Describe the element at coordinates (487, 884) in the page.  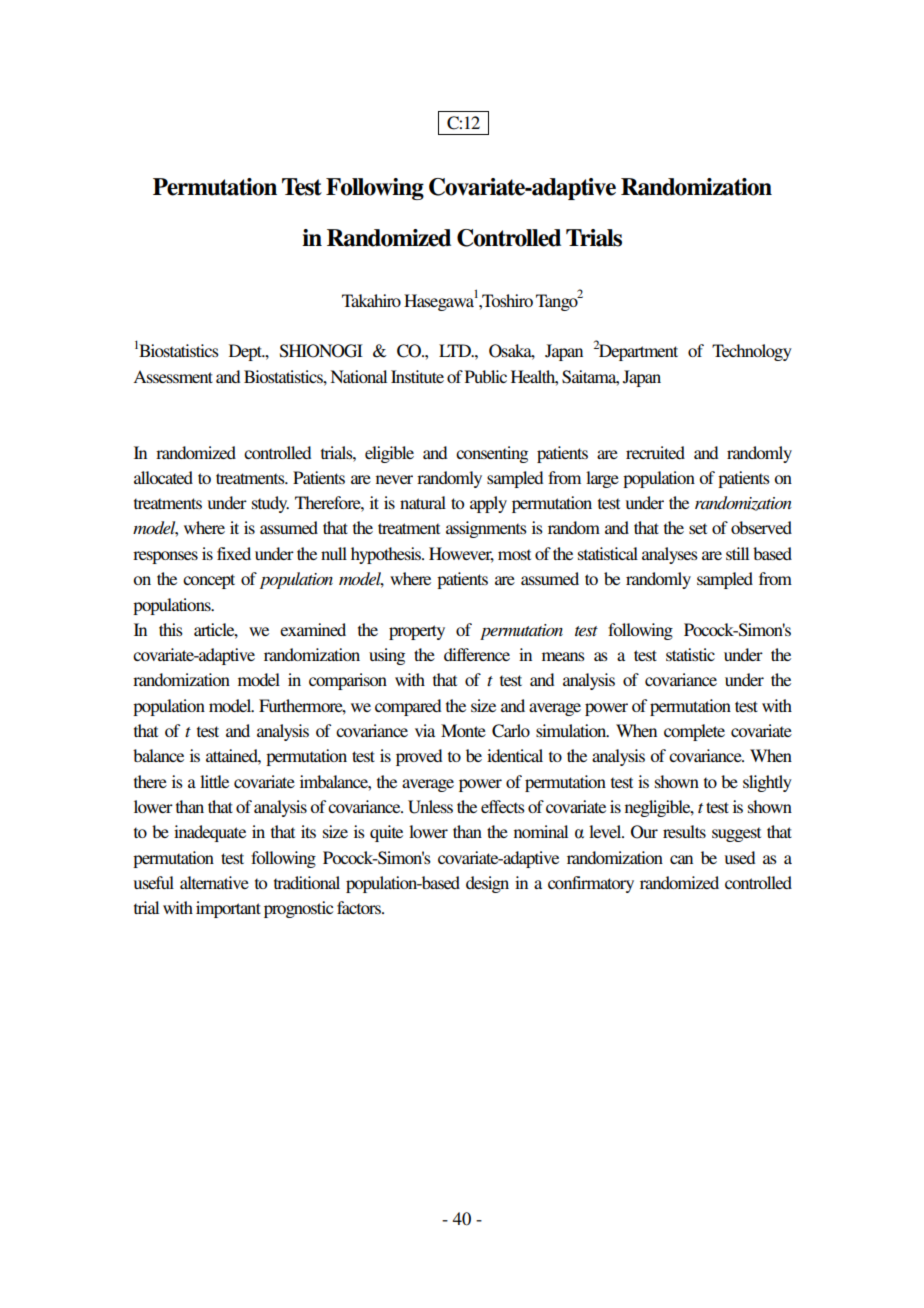
I see `design` at that location.
